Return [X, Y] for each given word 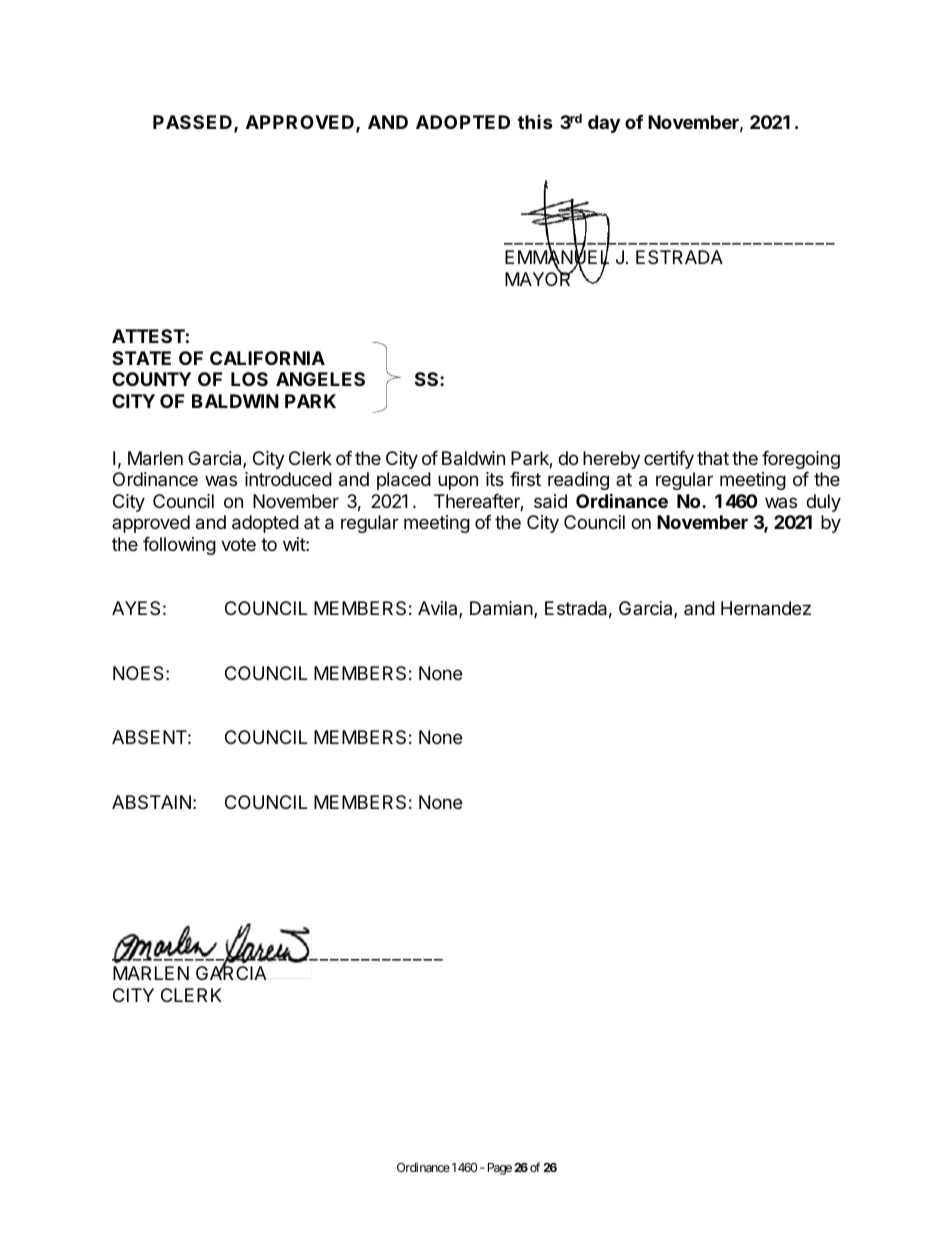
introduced [288, 479]
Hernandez [766, 608]
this [535, 122]
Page [500, 1169]
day [604, 124]
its [495, 479]
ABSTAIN [151, 802]
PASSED [192, 122]
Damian [501, 608]
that [713, 458]
